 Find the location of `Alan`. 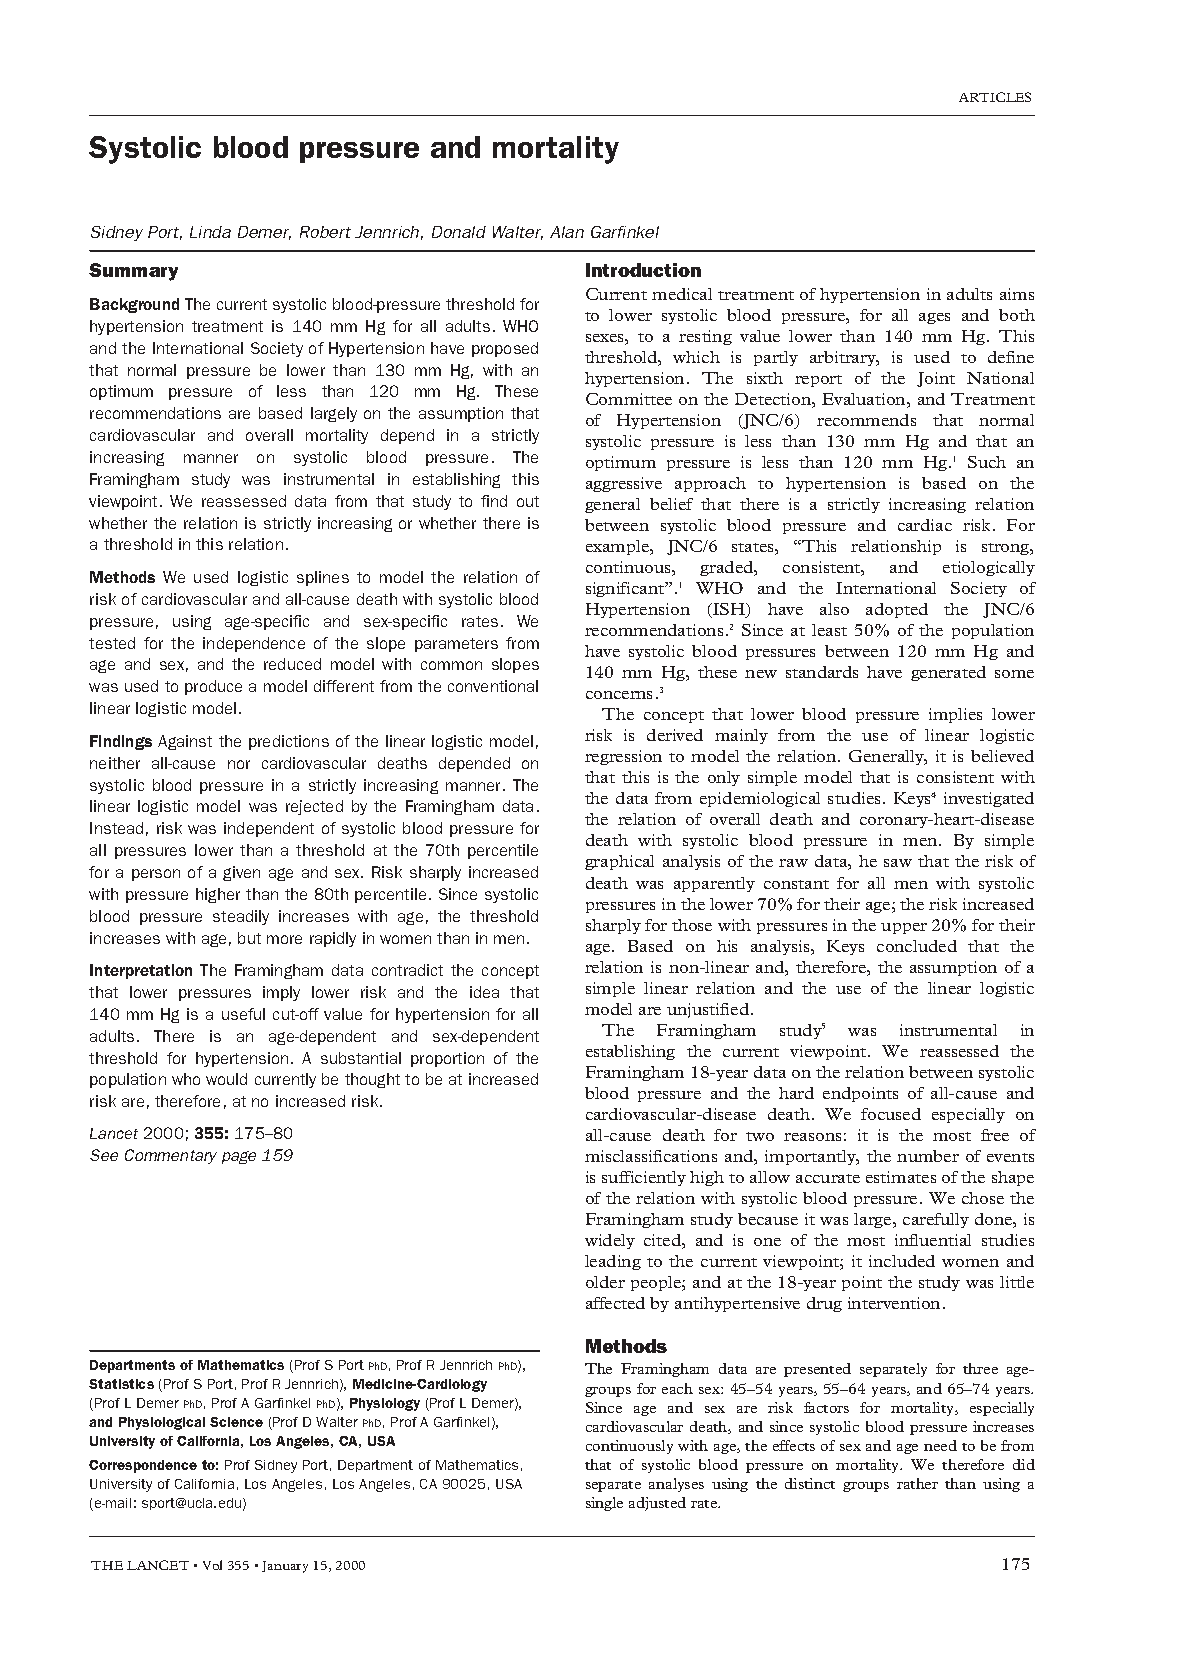

Alan is located at coordinates (567, 232).
